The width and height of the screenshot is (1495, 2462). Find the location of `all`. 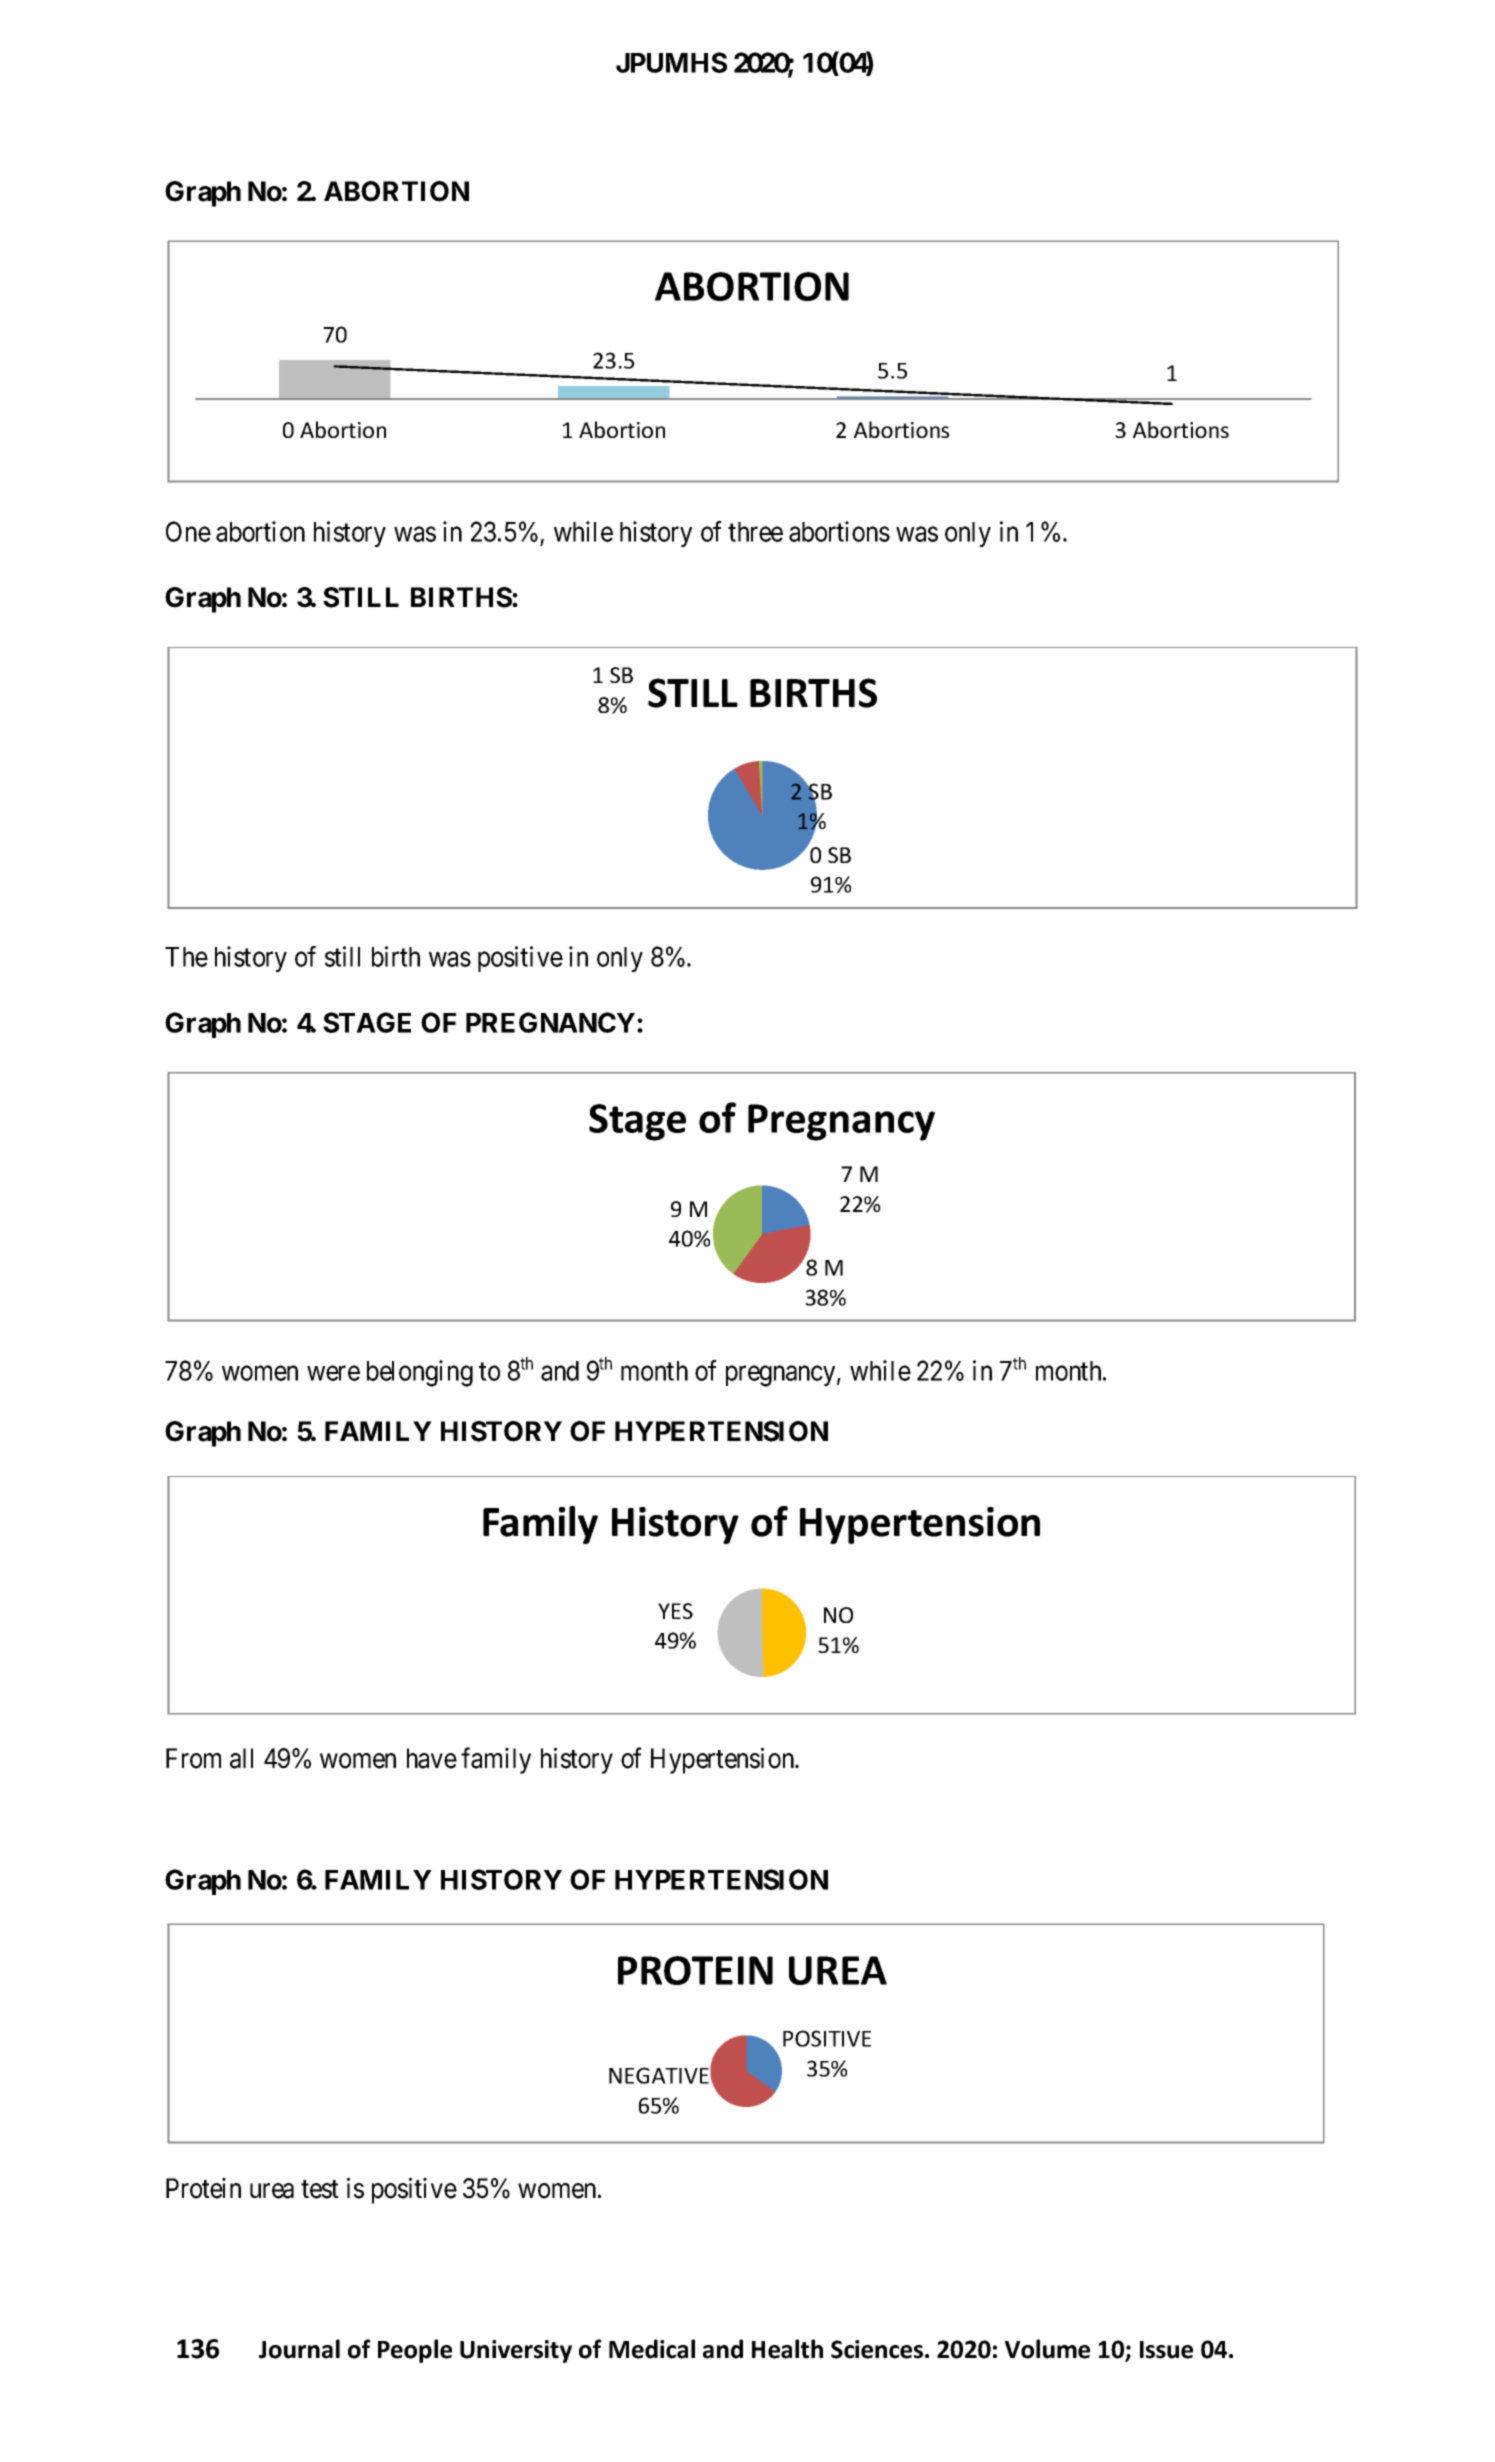

all is located at coordinates (241, 1758).
